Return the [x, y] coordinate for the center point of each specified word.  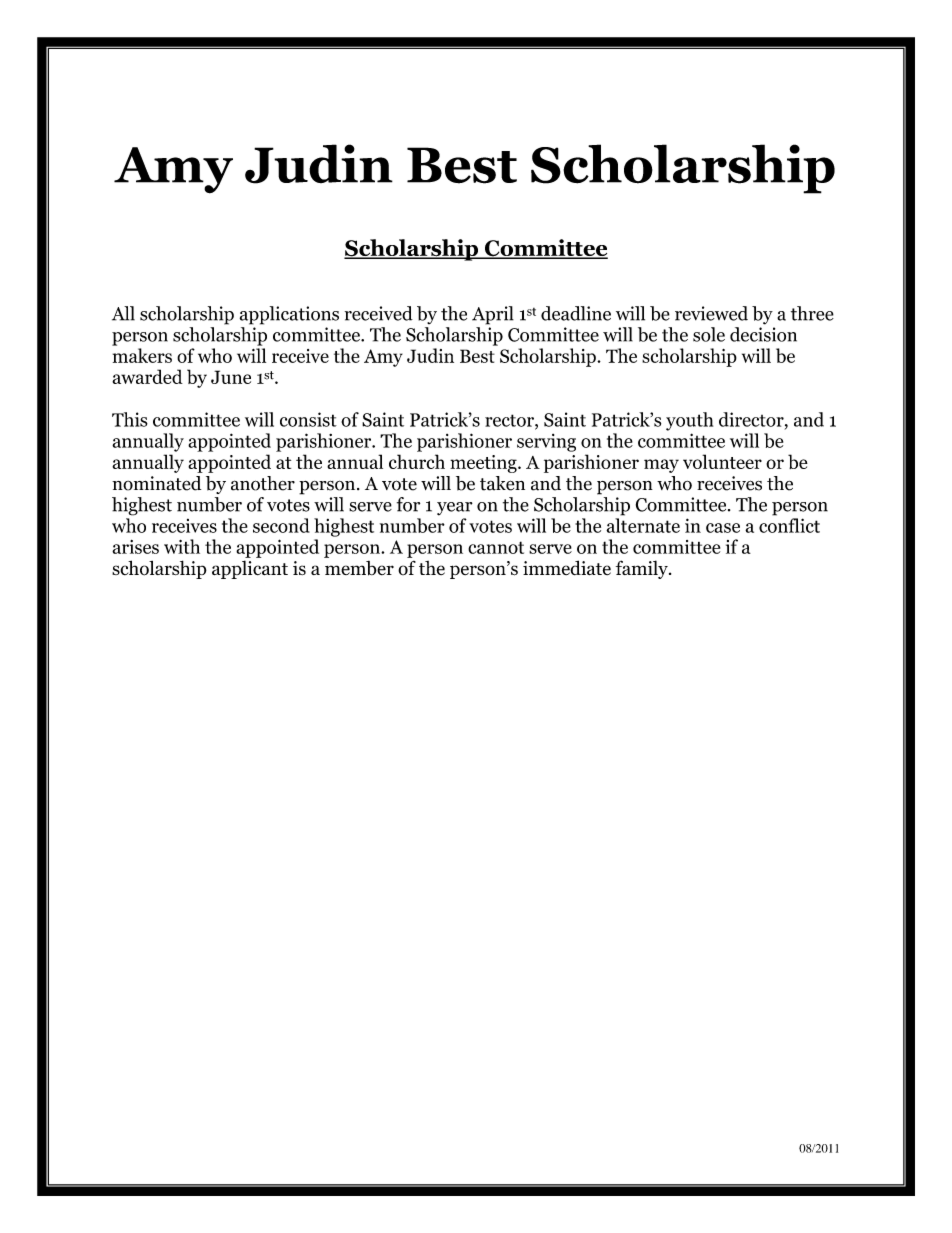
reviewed [711, 313]
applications [289, 315]
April [493, 315]
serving [546, 443]
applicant [250, 569]
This [130, 419]
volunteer [722, 461]
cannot [496, 547]
